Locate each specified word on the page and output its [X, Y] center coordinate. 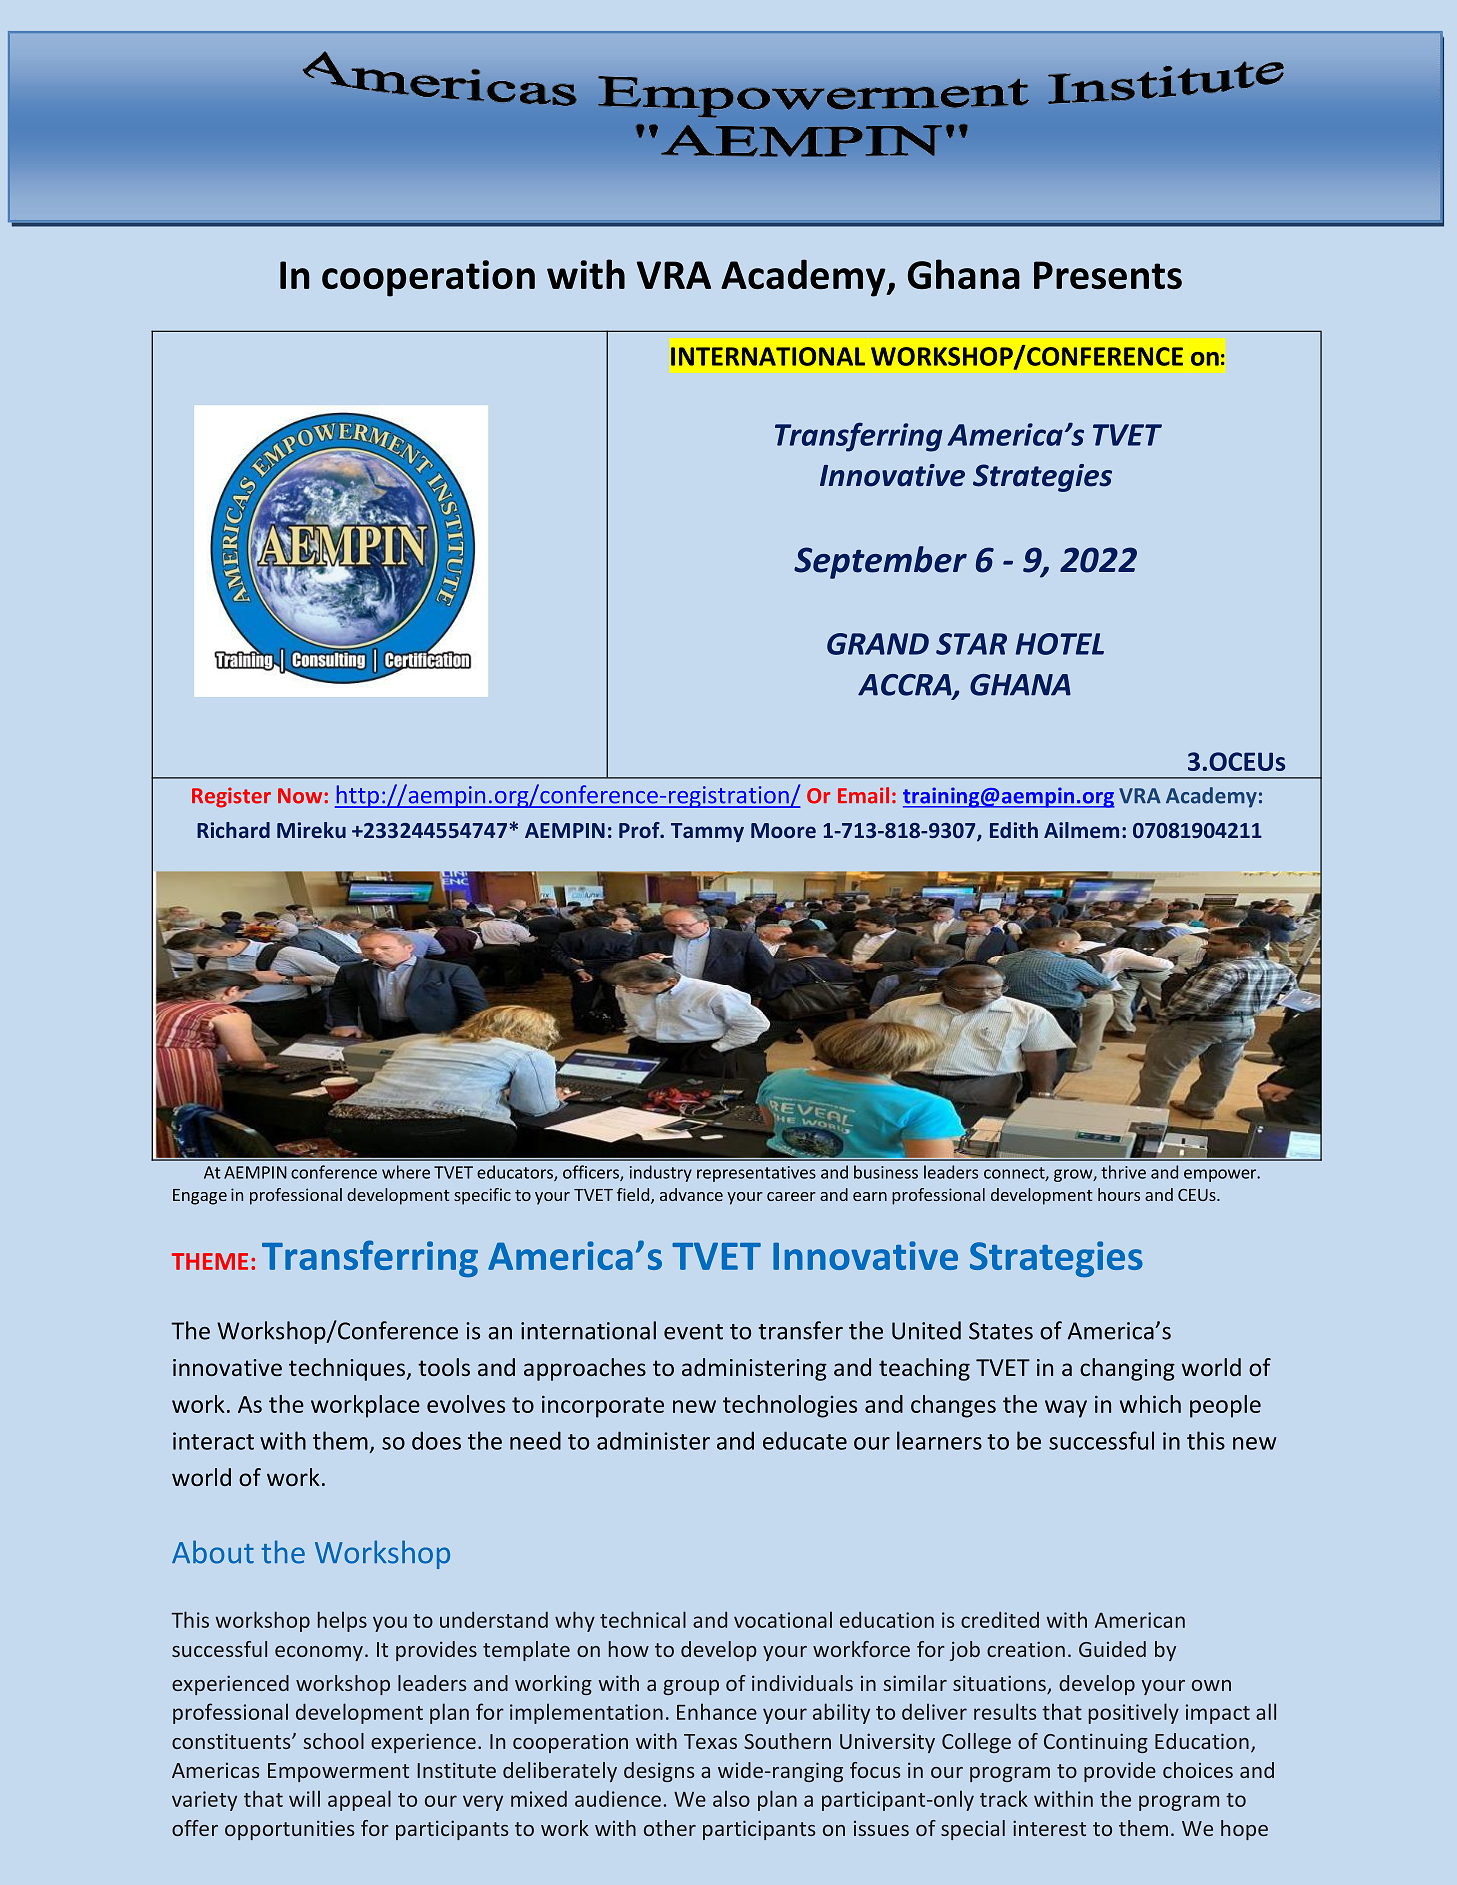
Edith [1014, 830]
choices [1198, 1770]
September [880, 562]
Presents [1108, 275]
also [731, 1798]
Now [301, 796]
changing [1127, 1369]
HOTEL [1060, 644]
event [693, 1332]
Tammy [707, 832]
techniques [348, 1369]
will [304, 1798]
